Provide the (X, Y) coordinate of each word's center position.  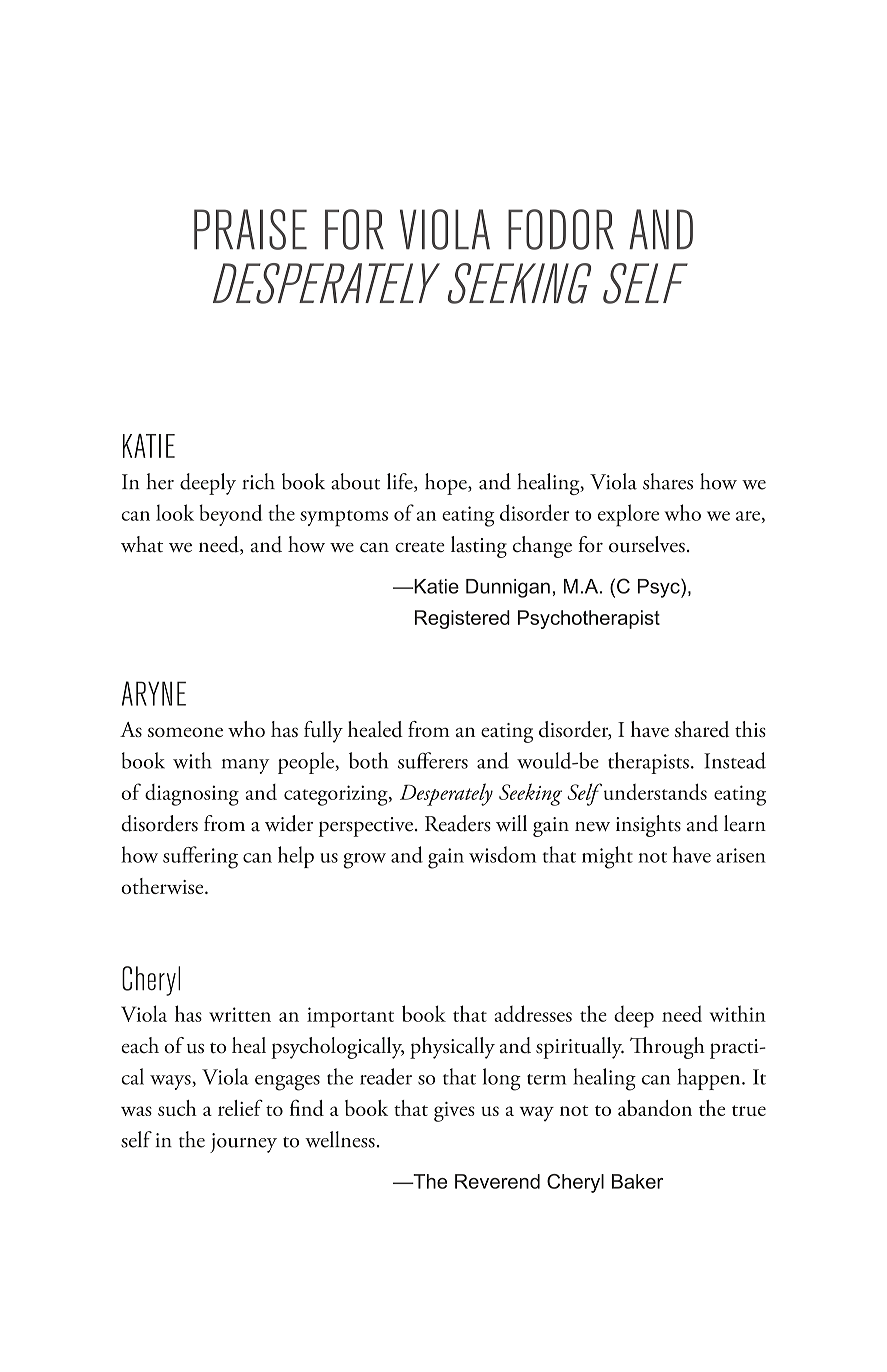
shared (702, 729)
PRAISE (250, 229)
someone (185, 732)
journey (243, 1143)
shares (668, 481)
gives (454, 1112)
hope (447, 484)
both (368, 760)
